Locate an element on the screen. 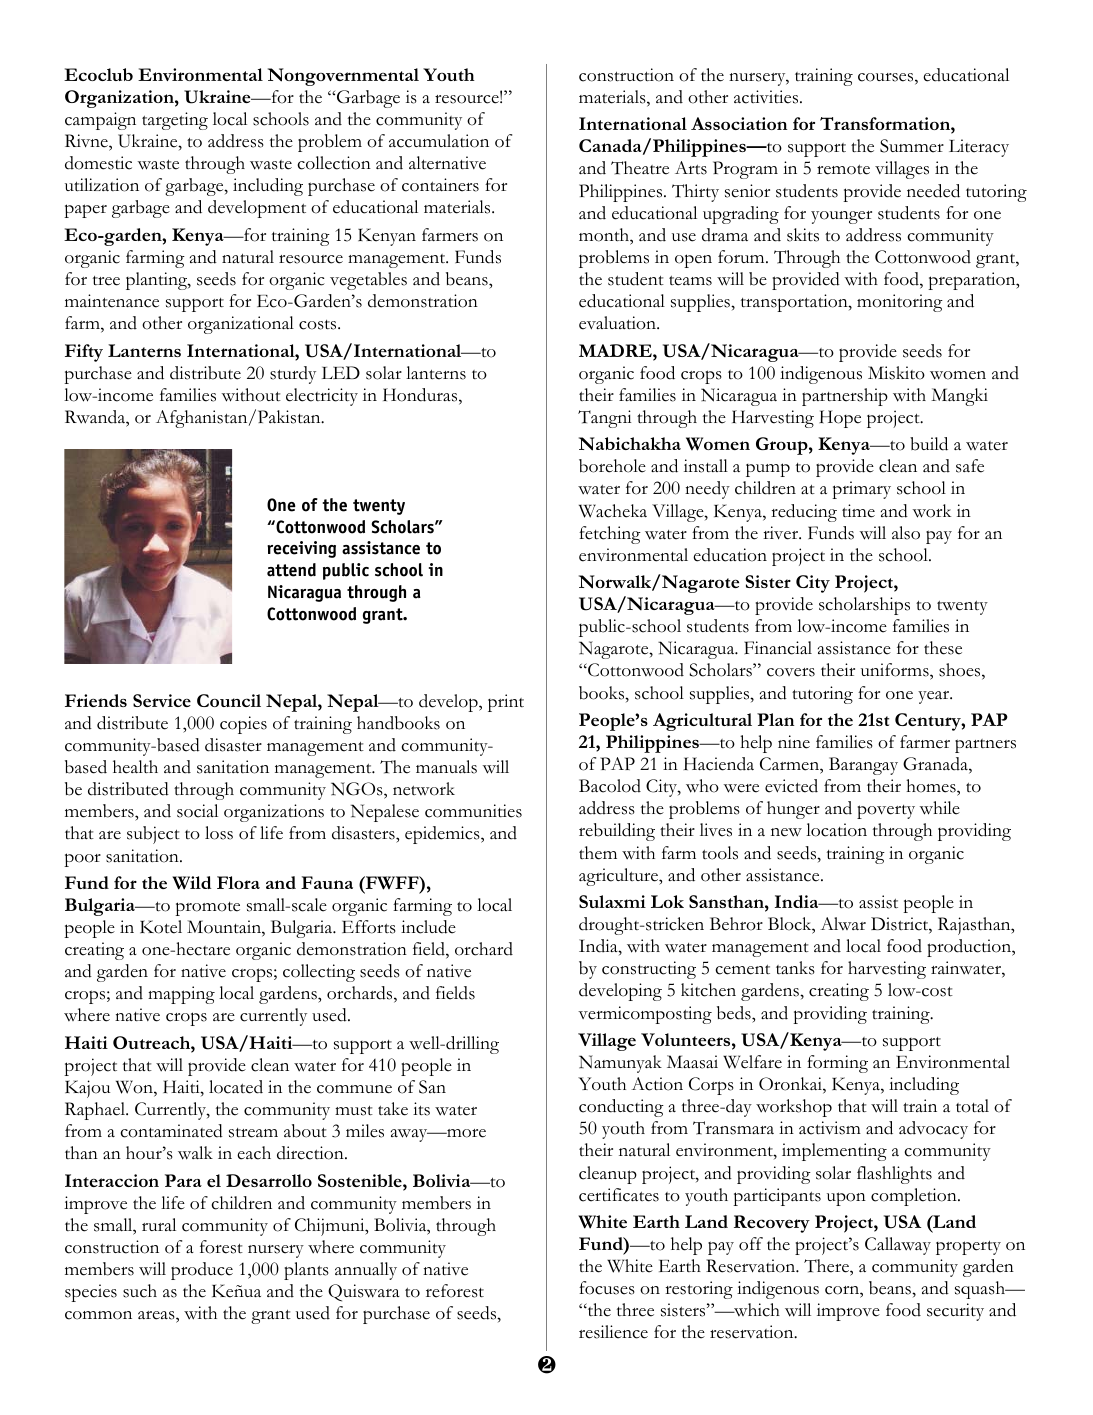 Image resolution: width=1093 pixels, height=1415 pixels. accumulation is located at coordinates (439, 141).
